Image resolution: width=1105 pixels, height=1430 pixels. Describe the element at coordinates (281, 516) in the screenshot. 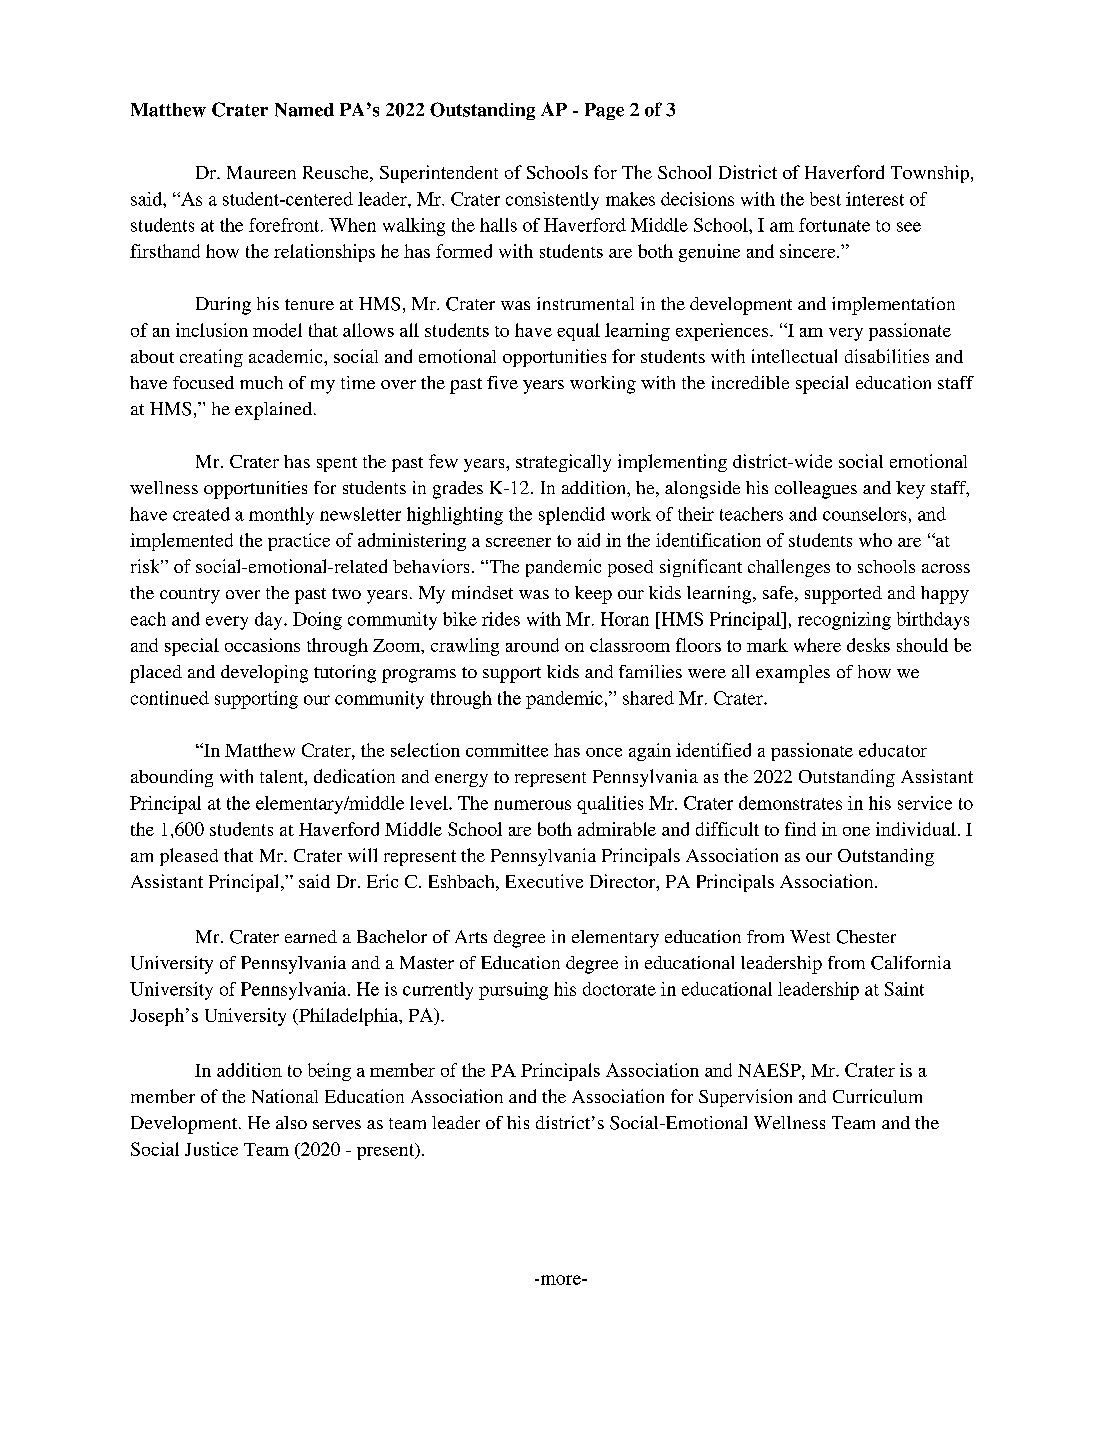

I see `monthly` at that location.
